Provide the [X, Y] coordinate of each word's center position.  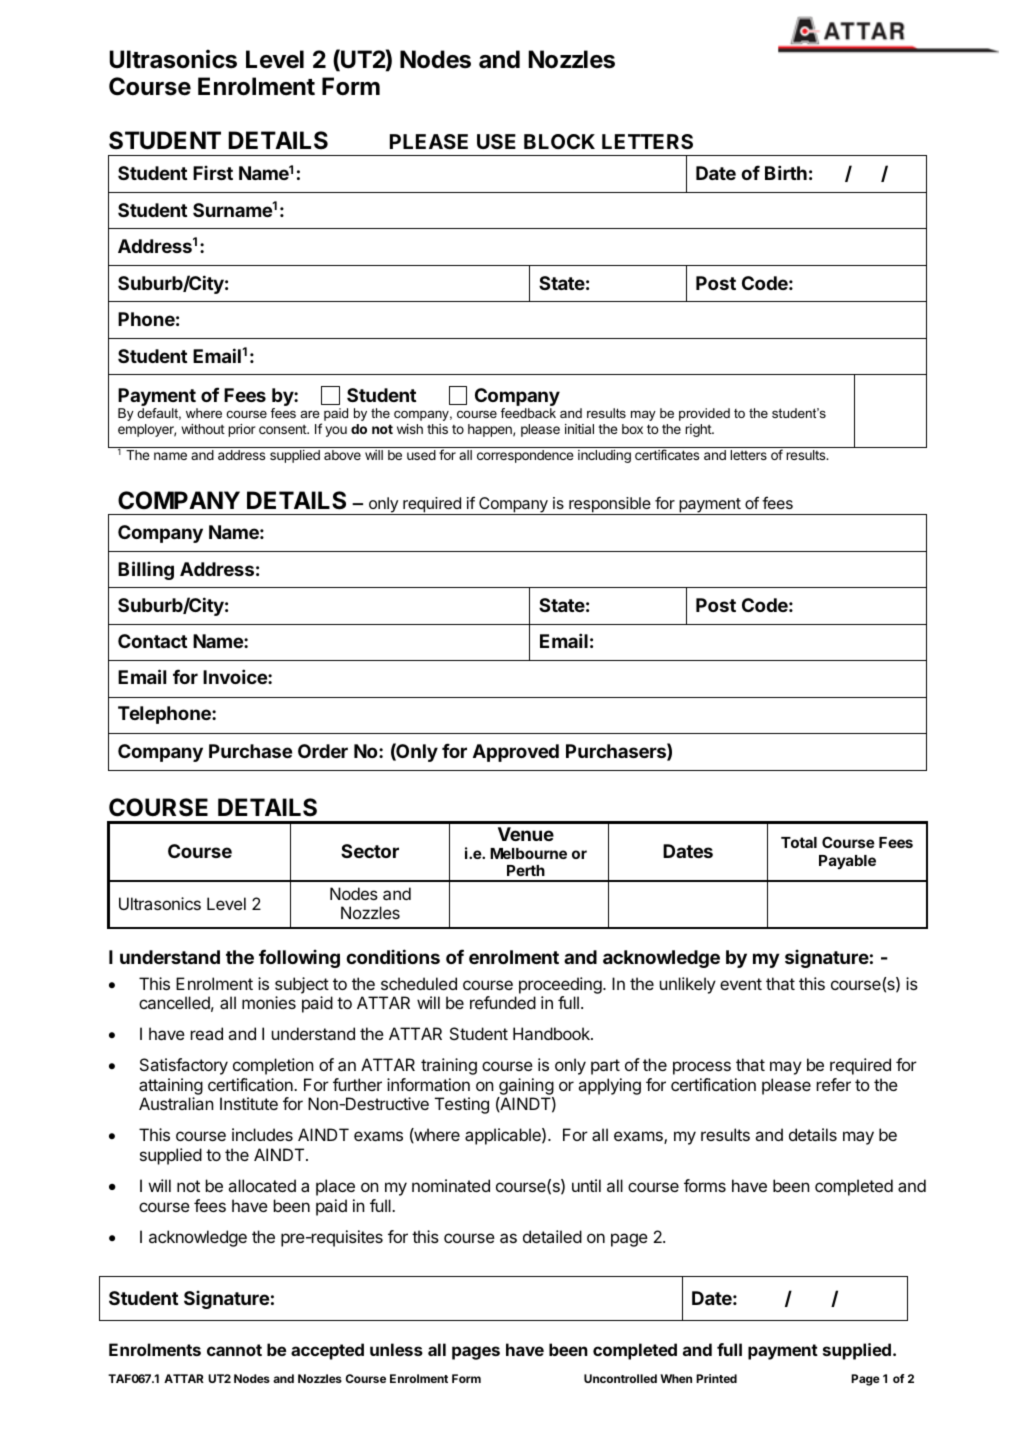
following [299, 958]
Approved [516, 753]
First [213, 172]
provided [704, 414]
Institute [249, 1103]
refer [834, 1084]
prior [242, 430]
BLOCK [559, 141]
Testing [462, 1105]
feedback [528, 413]
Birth [786, 172]
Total [799, 842]
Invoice [236, 676]
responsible [610, 506]
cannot [234, 1350]
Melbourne [528, 853]
